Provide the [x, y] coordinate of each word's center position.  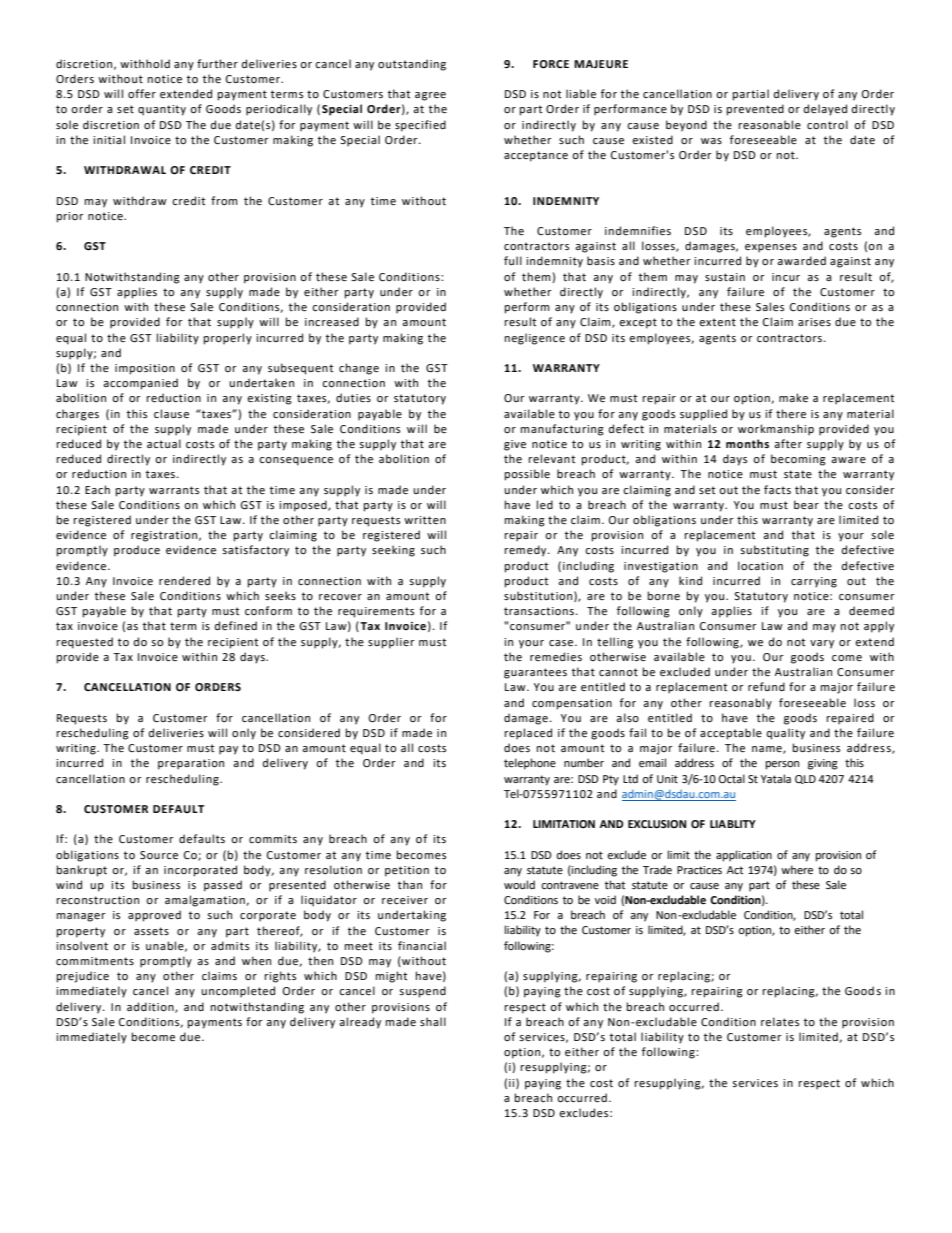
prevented [755, 110]
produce [137, 551]
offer [142, 94]
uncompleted [238, 992]
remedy [527, 551]
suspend [422, 992]
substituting [774, 551]
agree [430, 96]
